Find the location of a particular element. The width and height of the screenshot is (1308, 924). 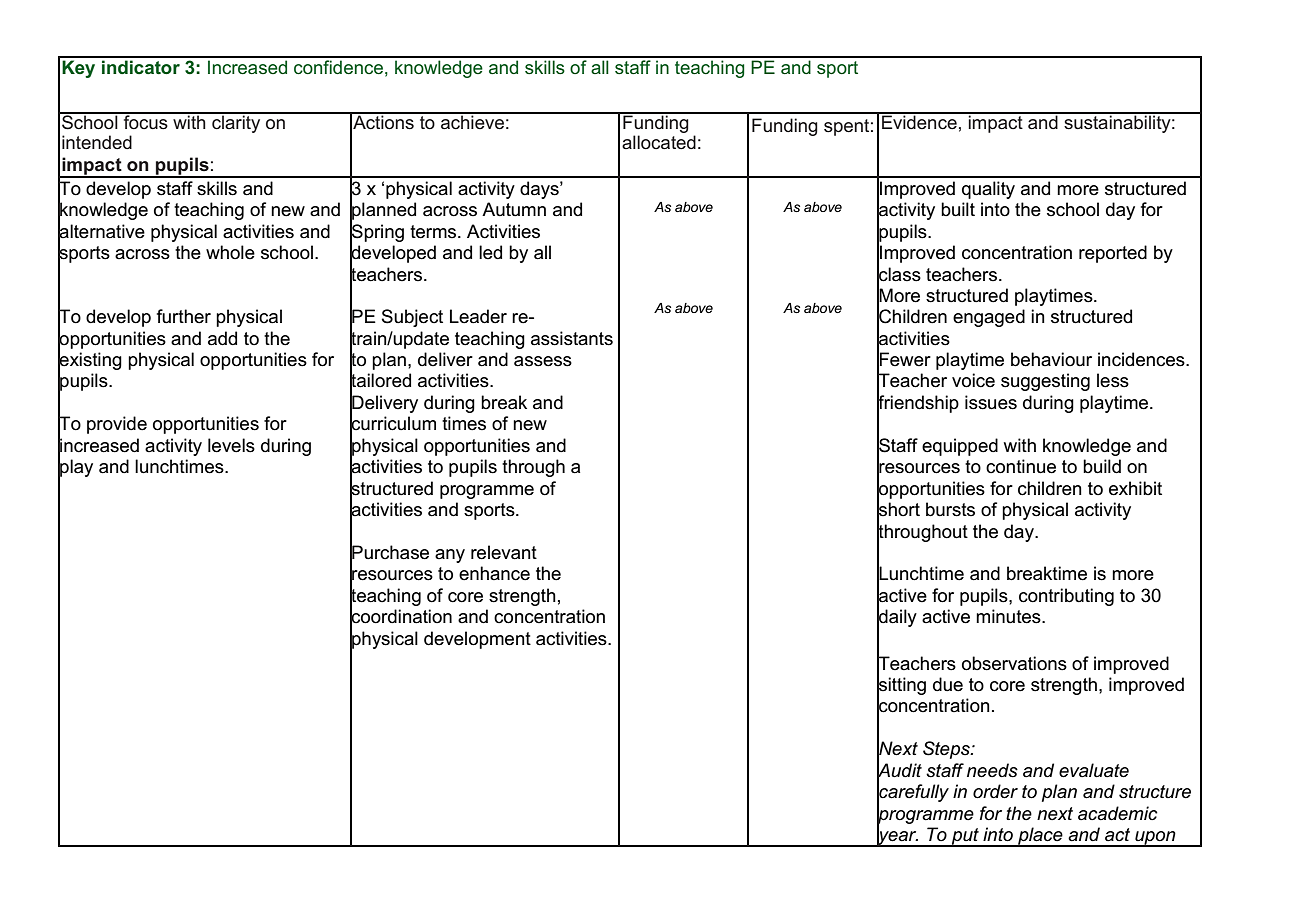

year is located at coordinates (897, 838).
